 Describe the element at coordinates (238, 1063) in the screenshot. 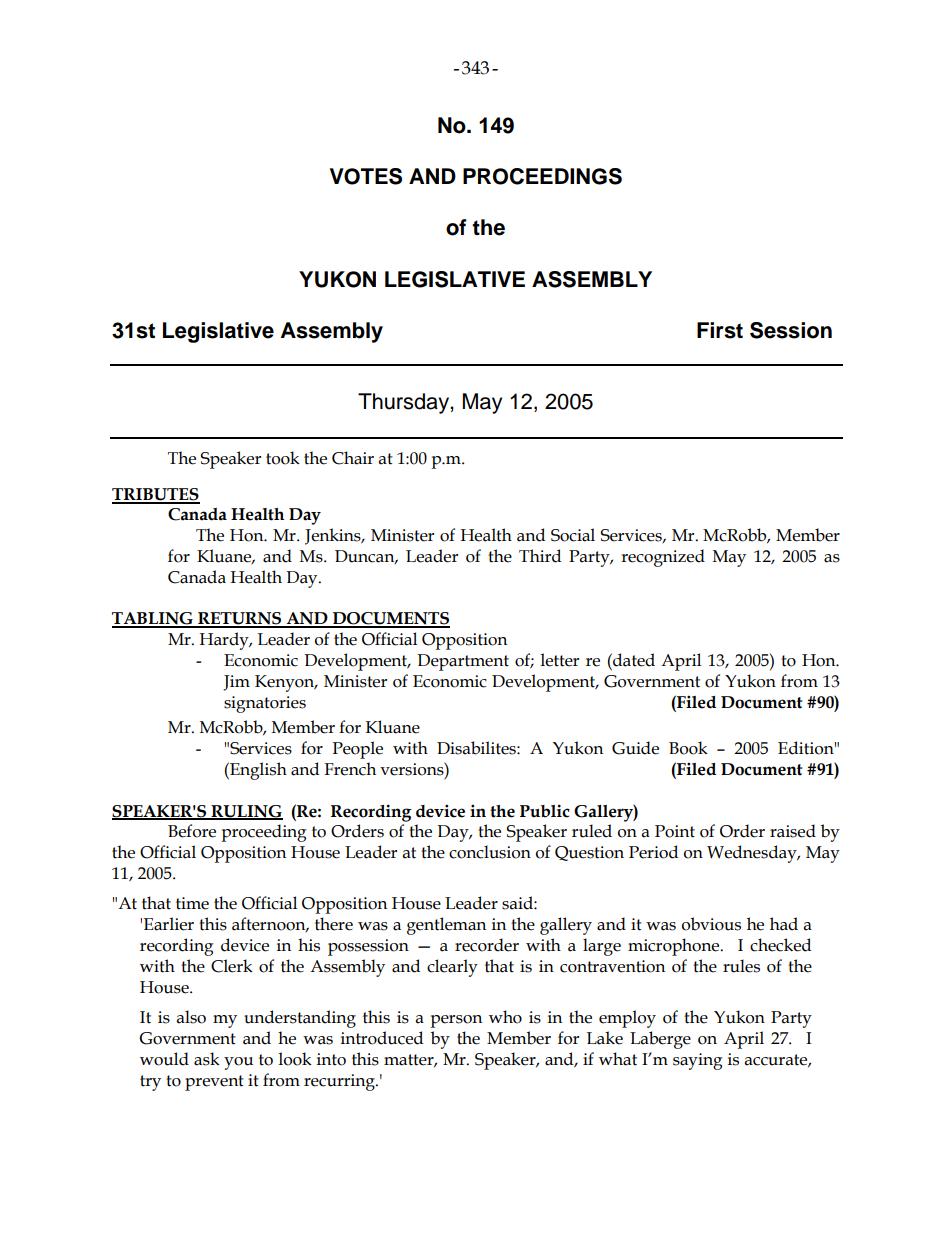

I see `you` at that location.
